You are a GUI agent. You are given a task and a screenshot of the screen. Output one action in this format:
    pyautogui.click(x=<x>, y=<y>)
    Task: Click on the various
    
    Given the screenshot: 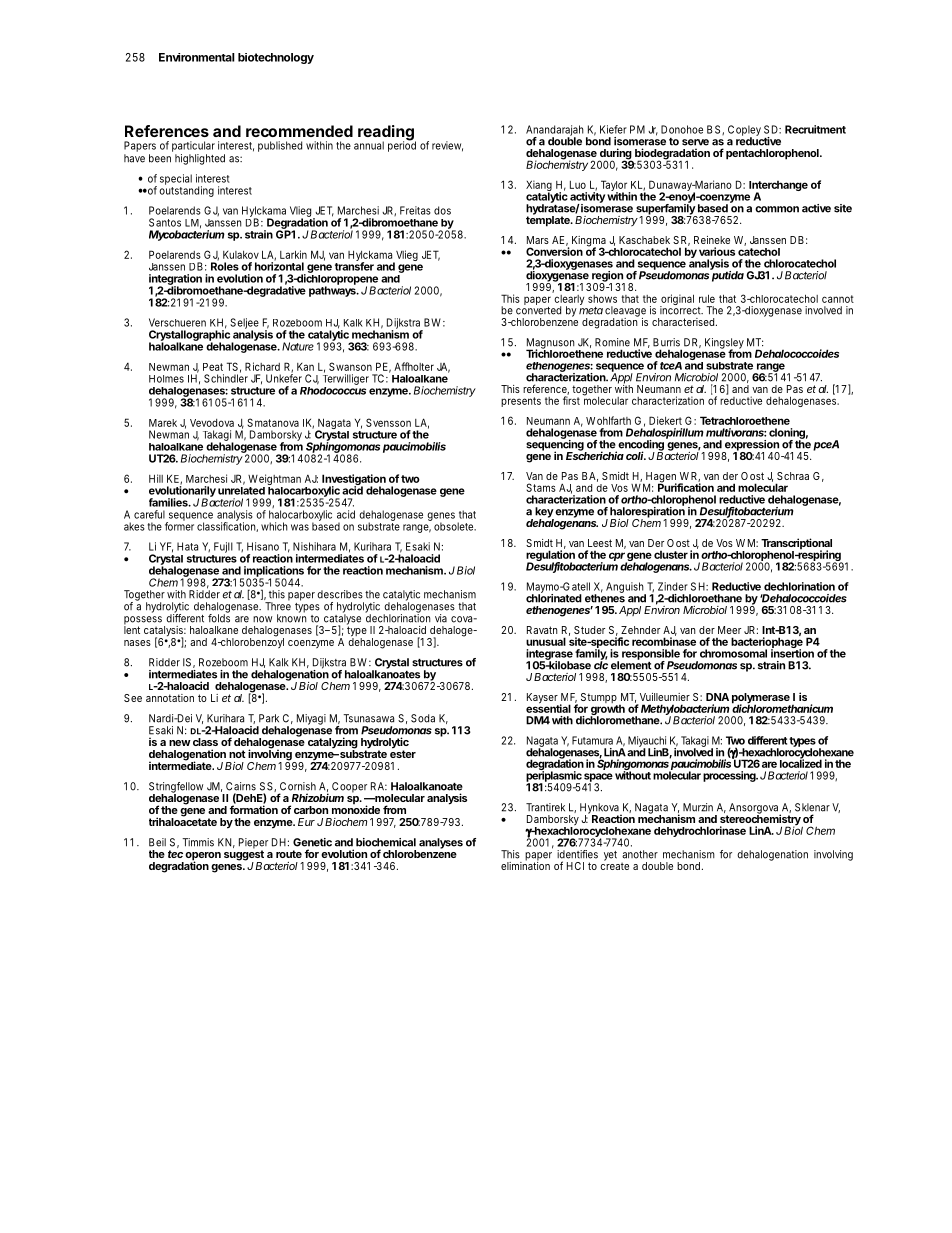 What is the action you would take?
    pyautogui.click(x=717, y=251)
